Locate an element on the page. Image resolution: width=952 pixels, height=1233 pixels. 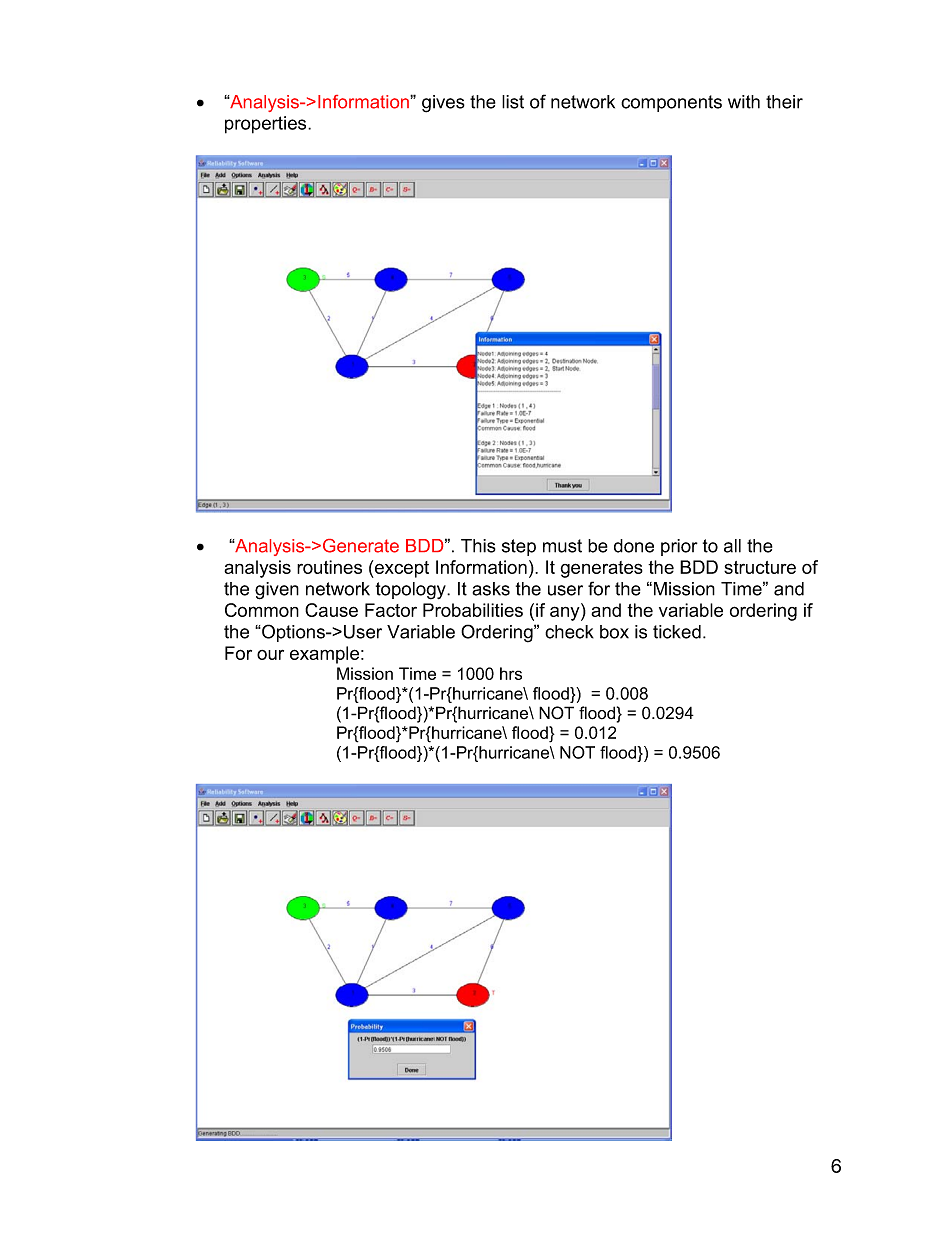
with is located at coordinates (744, 102).
